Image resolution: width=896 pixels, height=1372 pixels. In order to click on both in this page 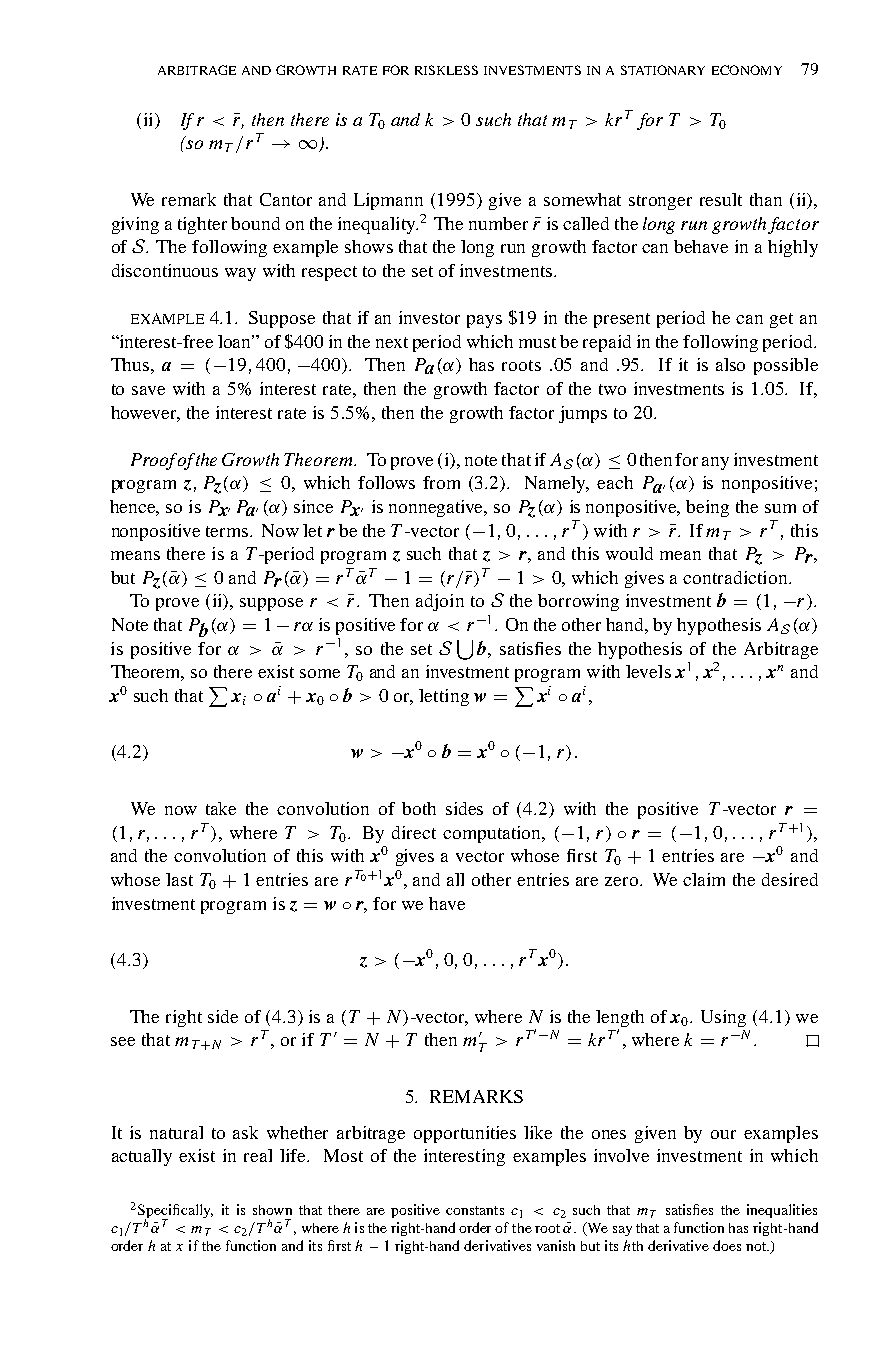, I will do `click(419, 808)`.
